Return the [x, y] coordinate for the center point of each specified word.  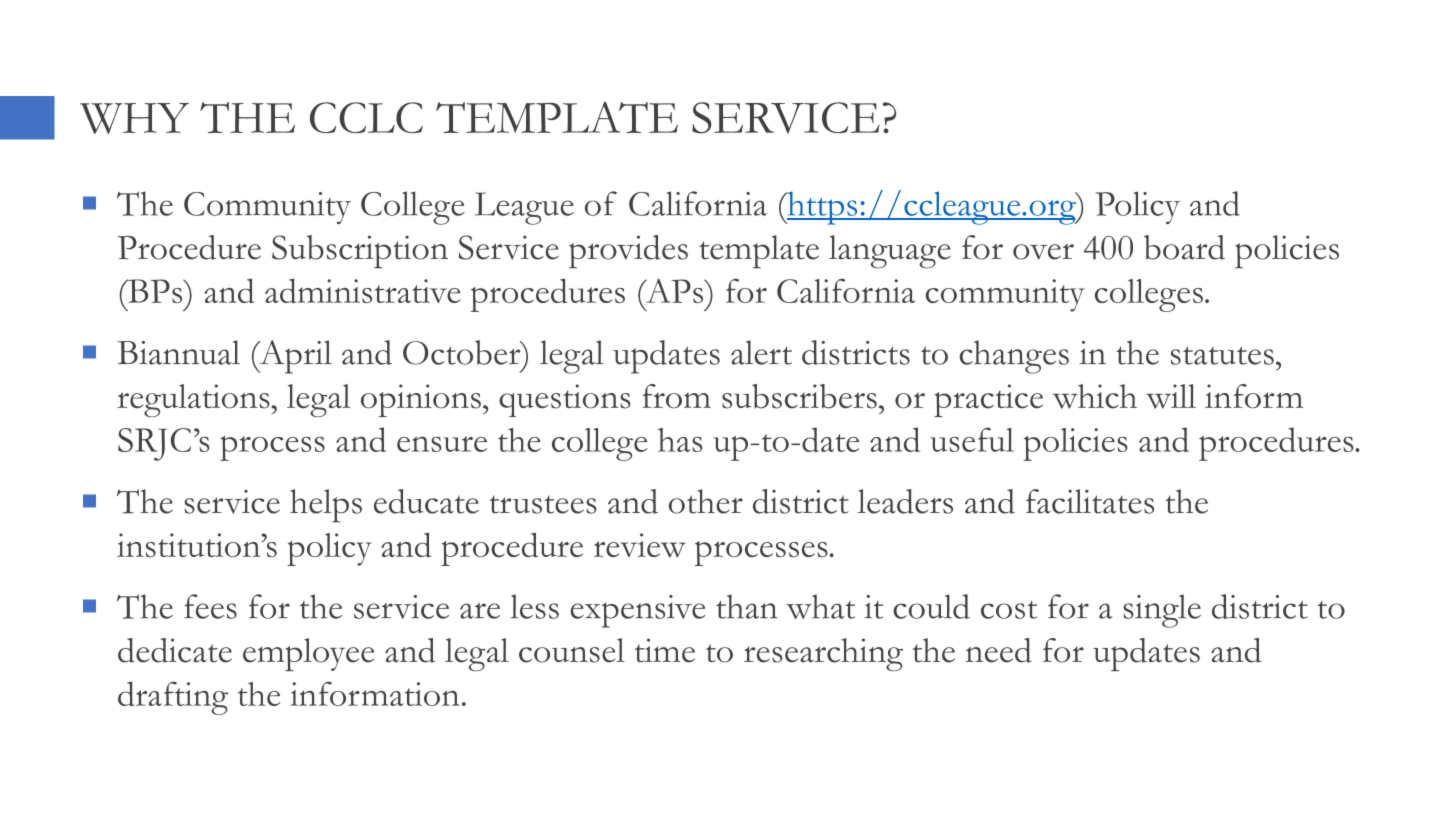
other [706, 501]
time [665, 650]
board [1184, 247]
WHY [134, 118]
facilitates [1090, 501]
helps [326, 506]
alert [761, 352]
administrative [363, 290]
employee [308, 654]
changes [1014, 357]
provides [628, 251]
